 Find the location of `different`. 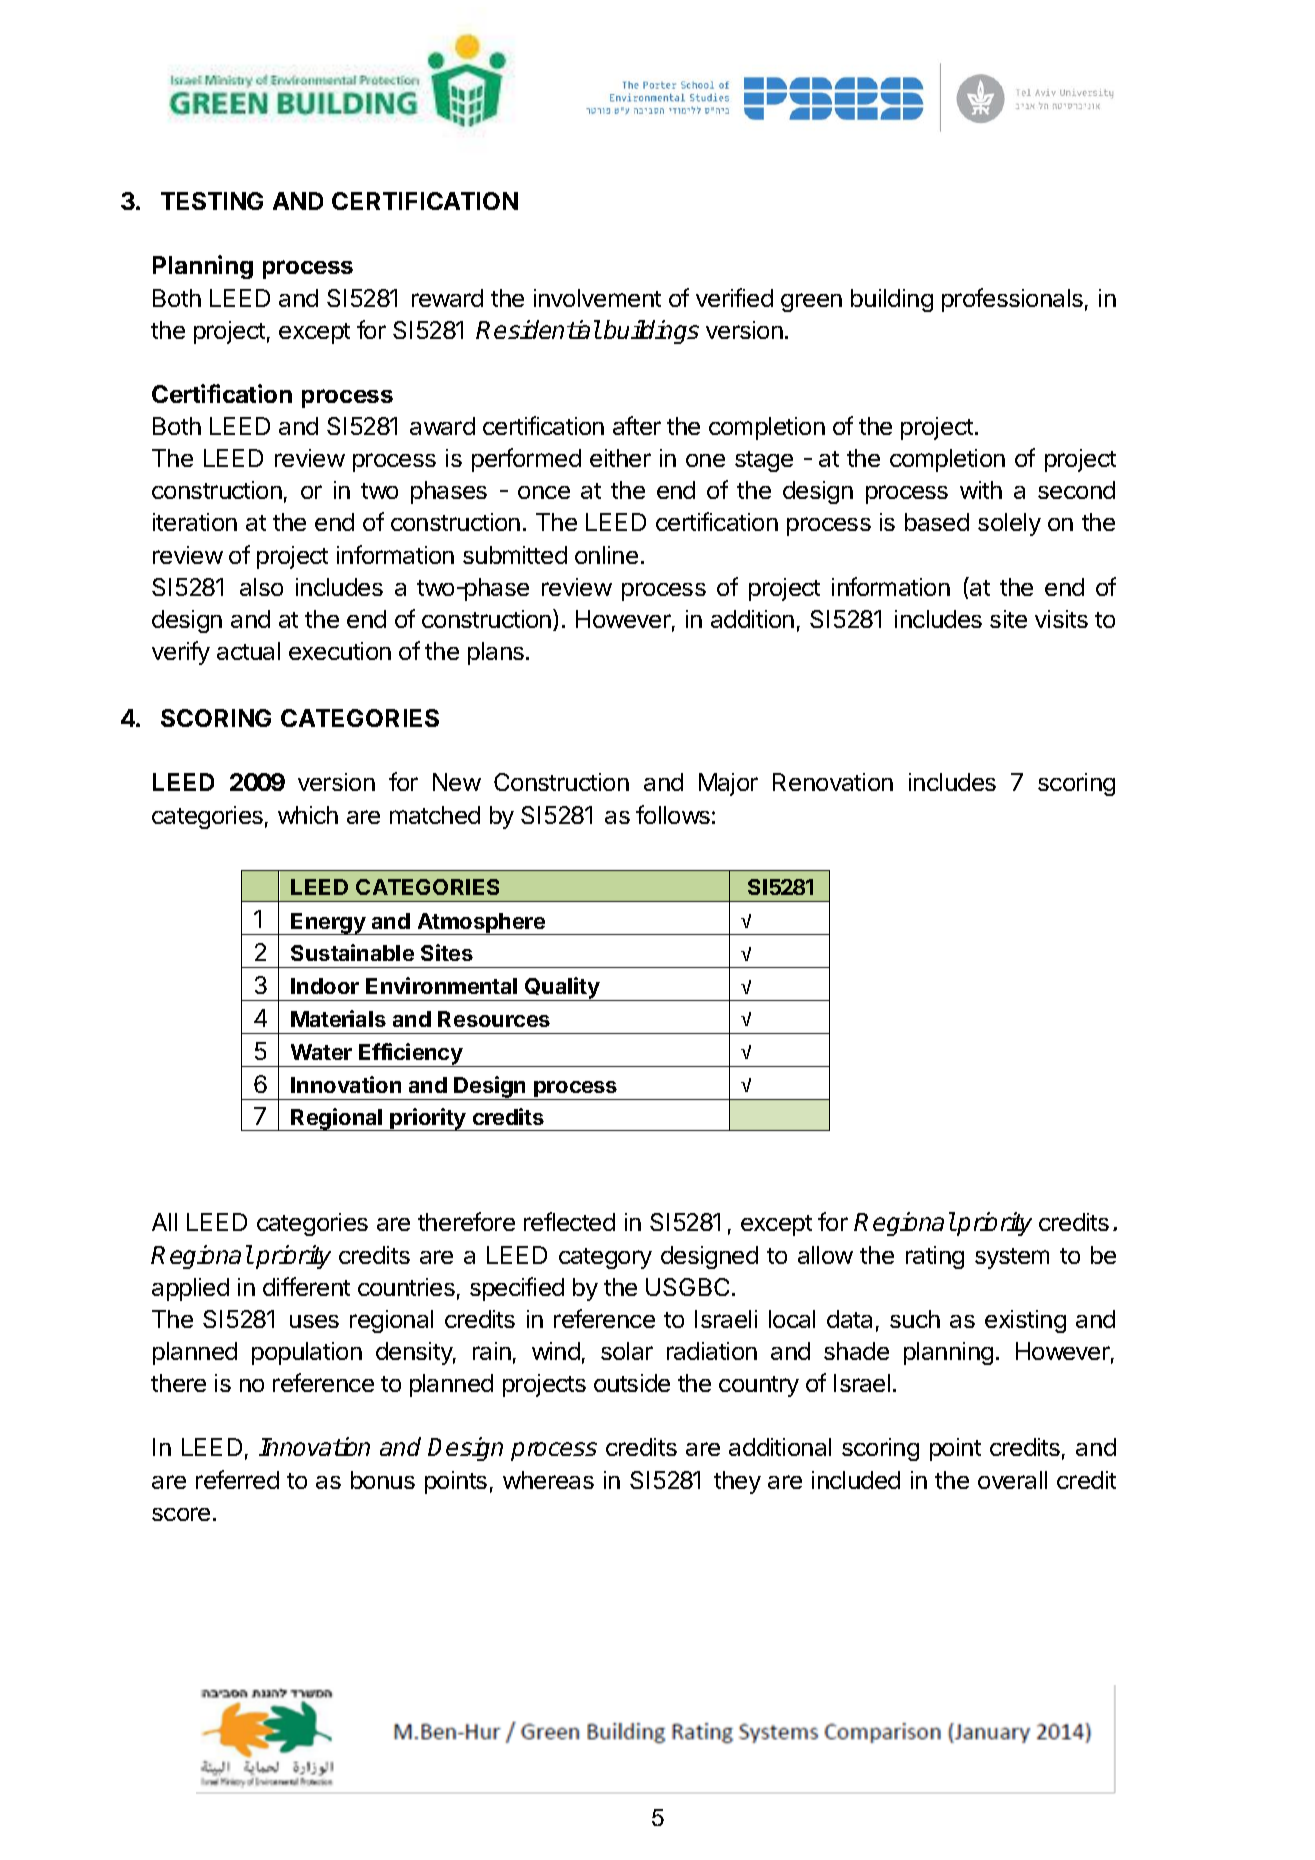

different is located at coordinates (306, 1286).
